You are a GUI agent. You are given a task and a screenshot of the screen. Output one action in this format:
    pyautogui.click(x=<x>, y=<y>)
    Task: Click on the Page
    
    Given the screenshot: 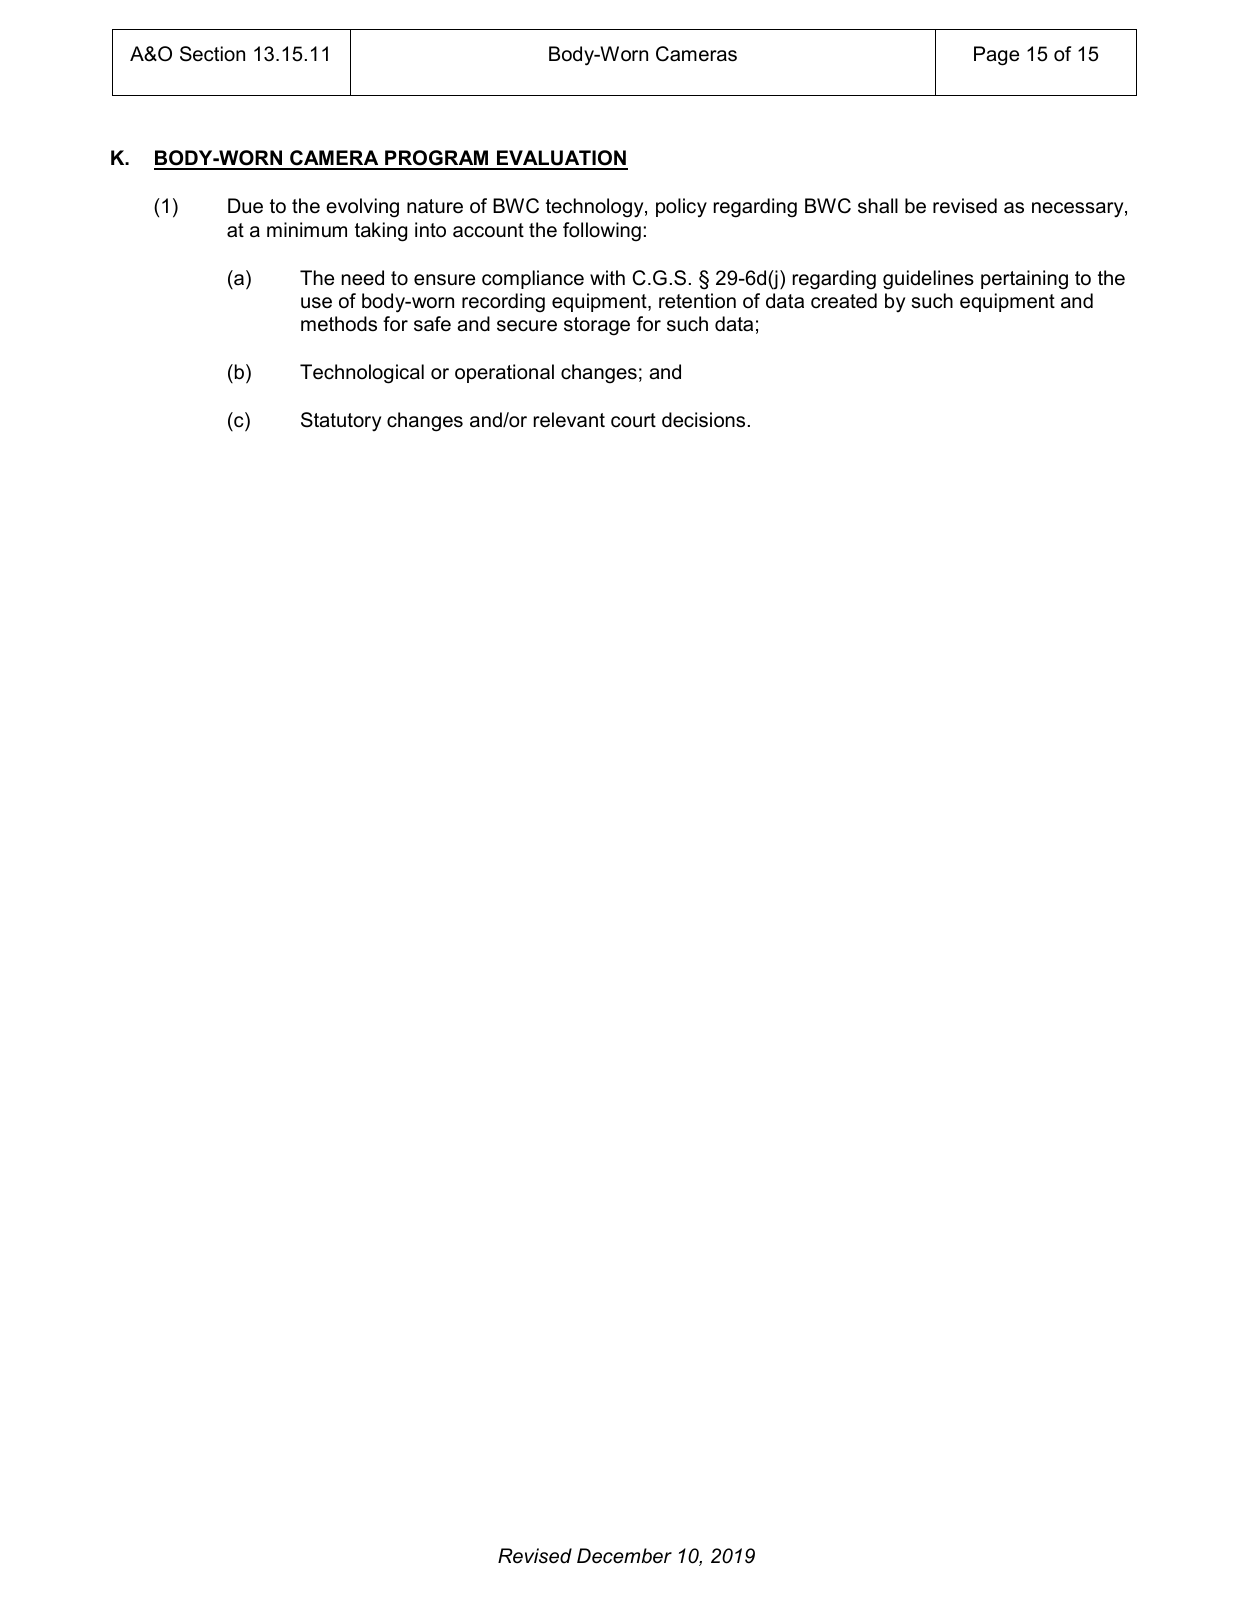 What is the action you would take?
    pyautogui.click(x=996, y=56)
